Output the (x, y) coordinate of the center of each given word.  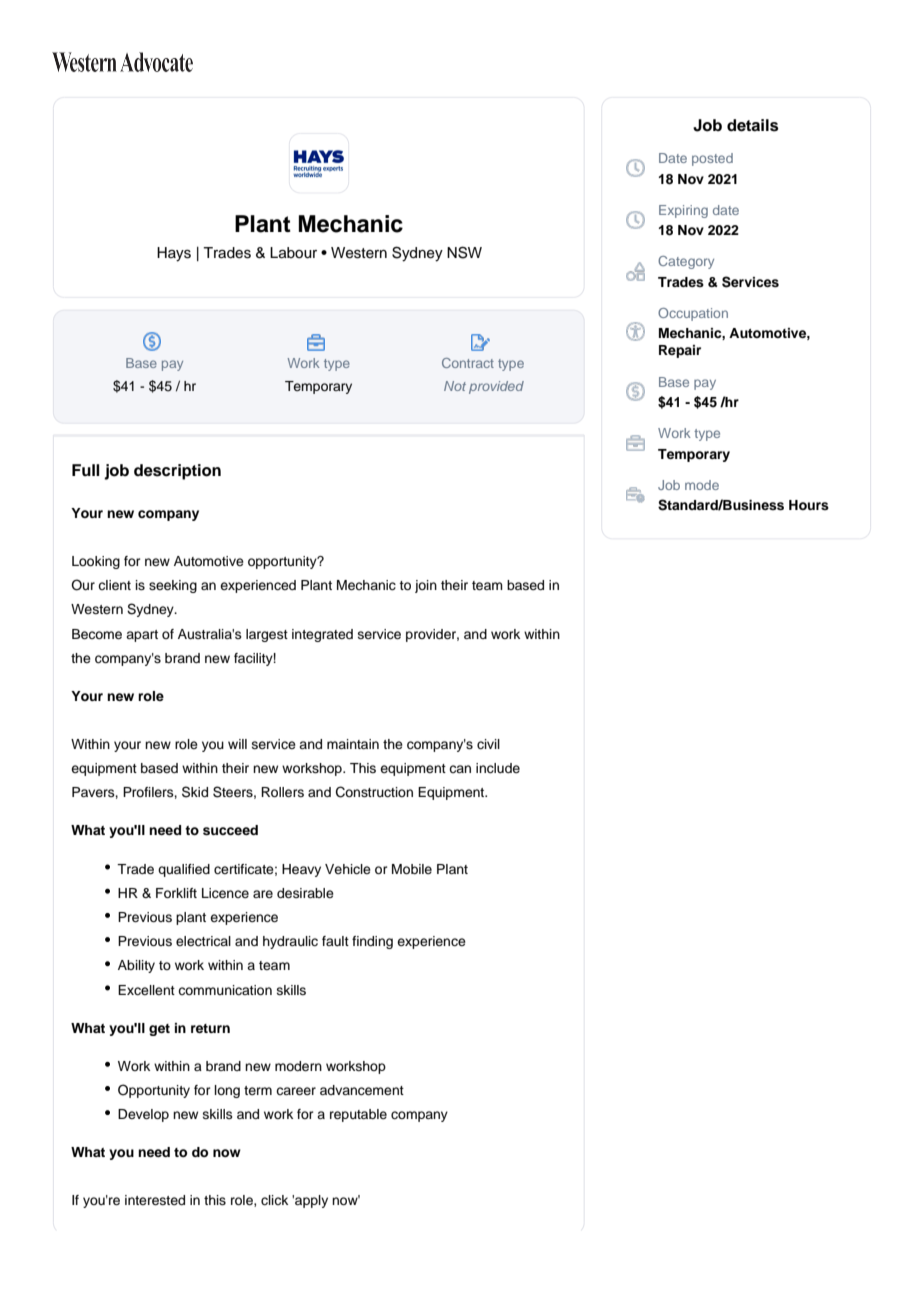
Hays (174, 254)
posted (712, 159)
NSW (464, 252)
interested (155, 1200)
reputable (358, 1115)
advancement (362, 1090)
